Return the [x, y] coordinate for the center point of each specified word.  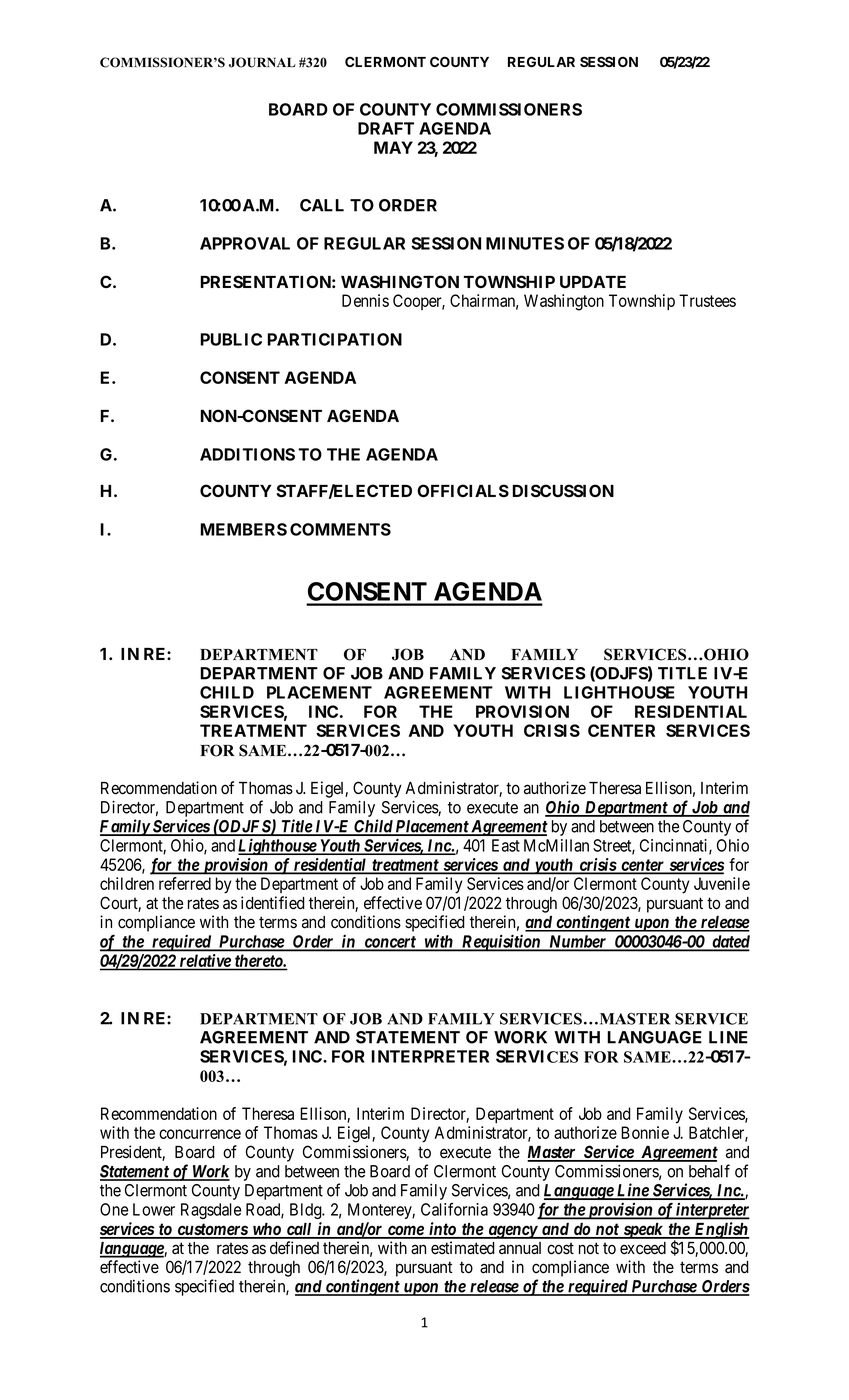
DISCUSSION [563, 491]
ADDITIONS [247, 454]
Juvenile [722, 883]
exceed [643, 1248]
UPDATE [593, 282]
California [454, 1209]
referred [185, 883]
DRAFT [386, 128]
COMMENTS [340, 529]
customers [212, 1230]
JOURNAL [262, 62]
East [506, 845]
